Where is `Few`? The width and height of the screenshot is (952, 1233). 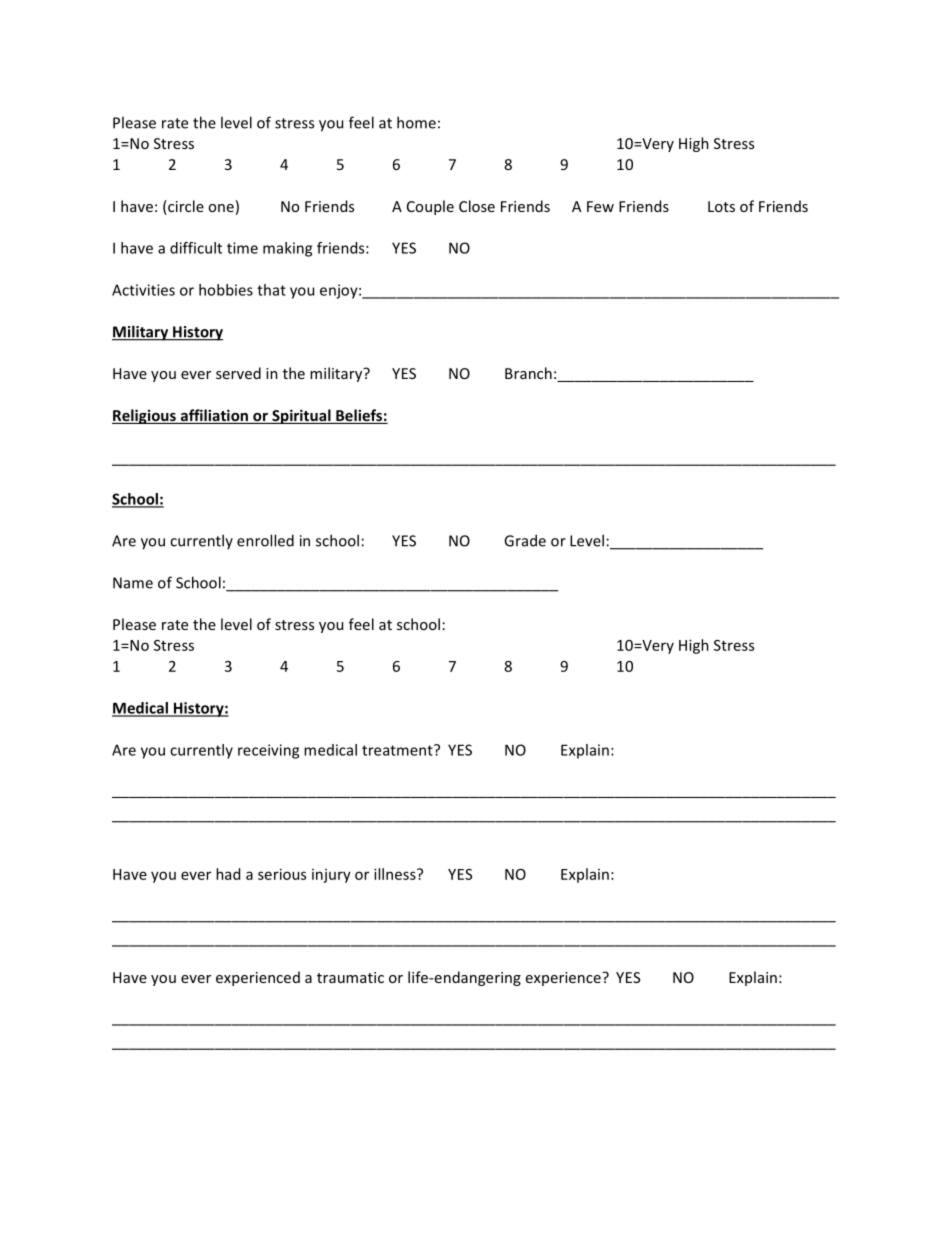 Few is located at coordinates (600, 206).
